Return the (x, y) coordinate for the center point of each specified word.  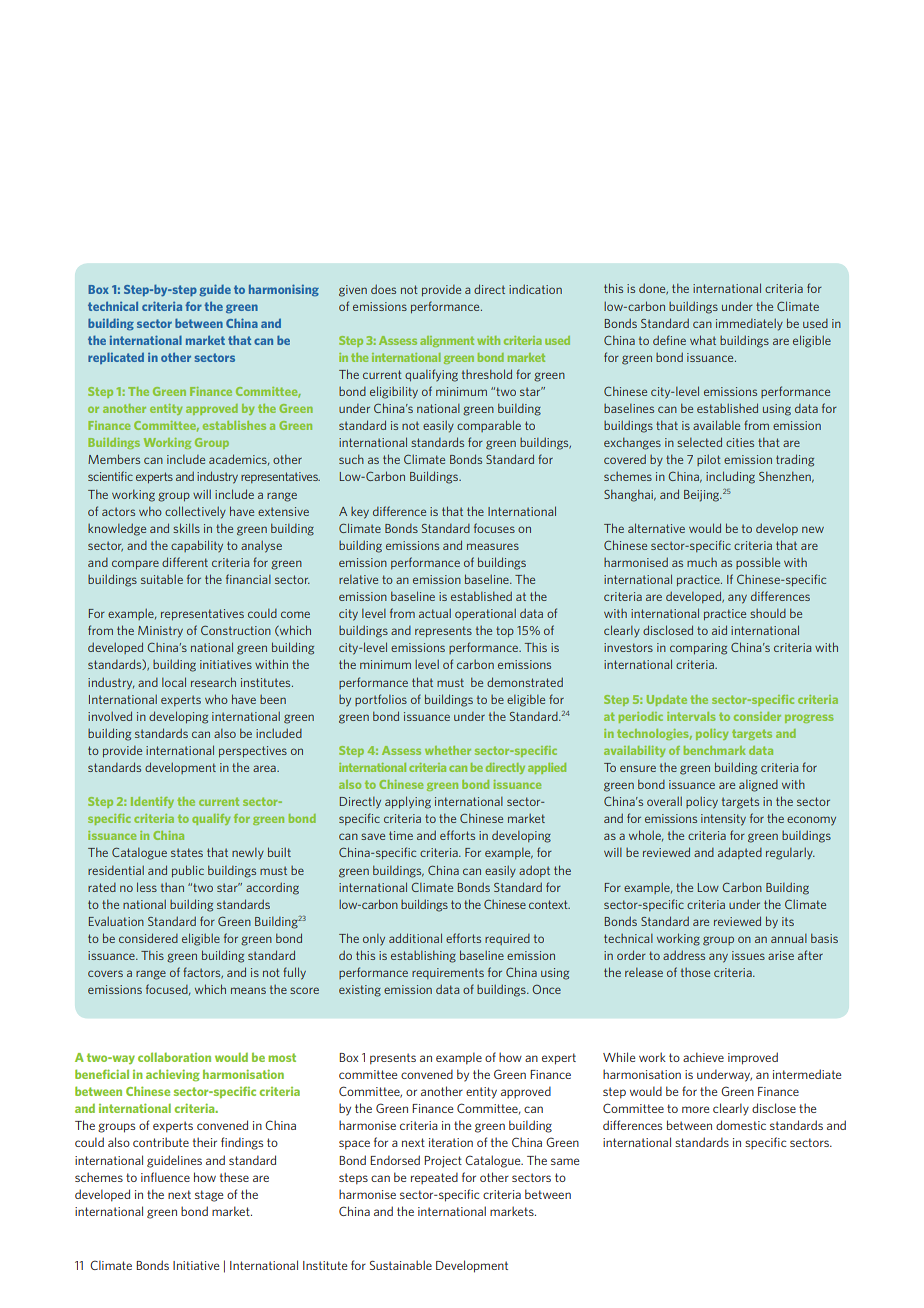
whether (448, 750)
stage (209, 1196)
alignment (447, 341)
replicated (116, 358)
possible (758, 563)
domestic (741, 1125)
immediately (749, 324)
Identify (152, 802)
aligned (758, 786)
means (248, 990)
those (695, 972)
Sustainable (401, 1265)
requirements (448, 973)
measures (493, 546)
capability (197, 546)
